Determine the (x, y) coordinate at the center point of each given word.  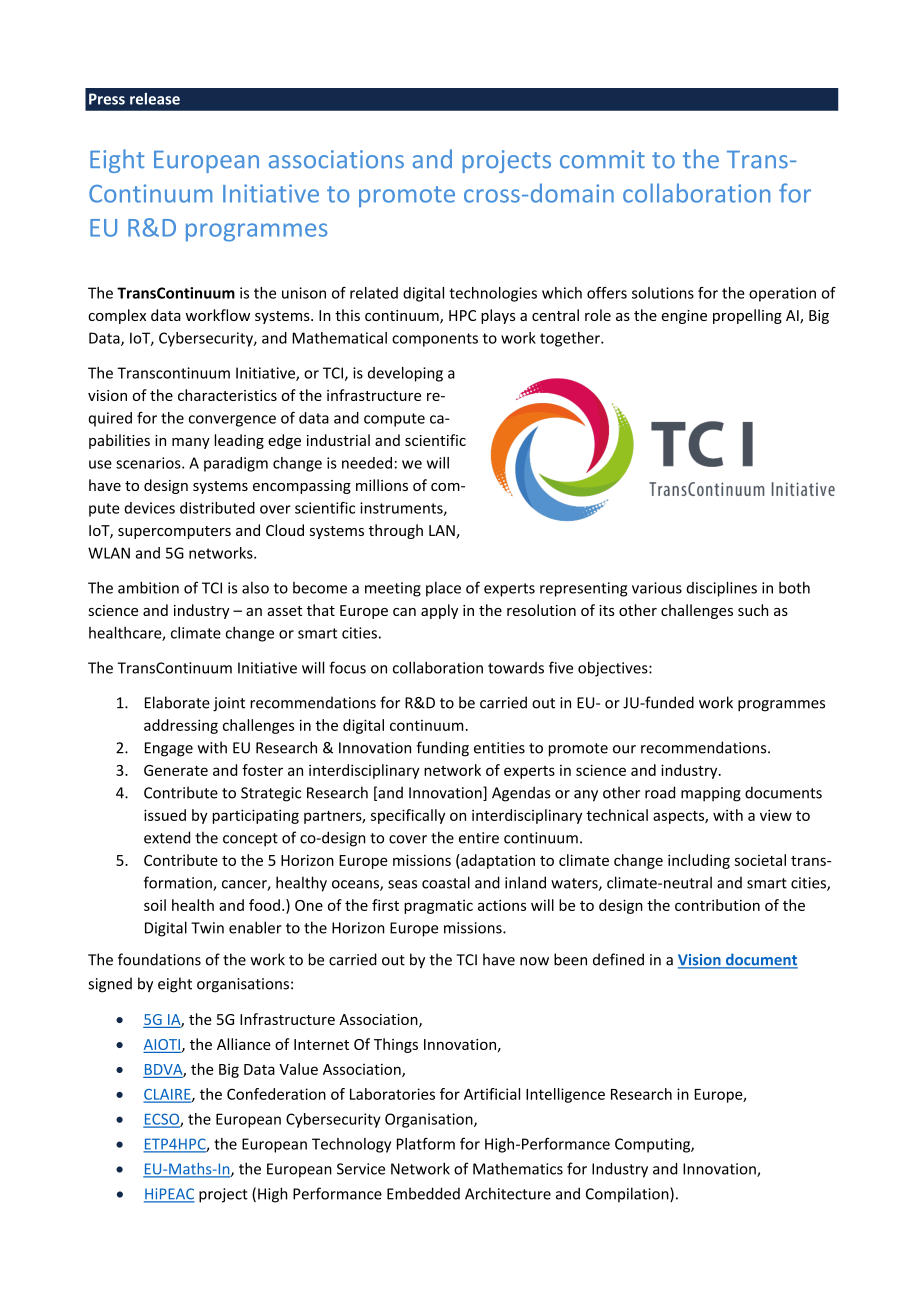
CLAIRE (168, 1095)
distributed (217, 508)
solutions (663, 293)
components (435, 340)
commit (602, 159)
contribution (717, 905)
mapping (711, 794)
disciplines (721, 589)
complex (117, 316)
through (396, 531)
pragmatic (438, 907)
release (155, 99)
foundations (159, 959)
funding (442, 749)
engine (684, 317)
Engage (169, 749)
